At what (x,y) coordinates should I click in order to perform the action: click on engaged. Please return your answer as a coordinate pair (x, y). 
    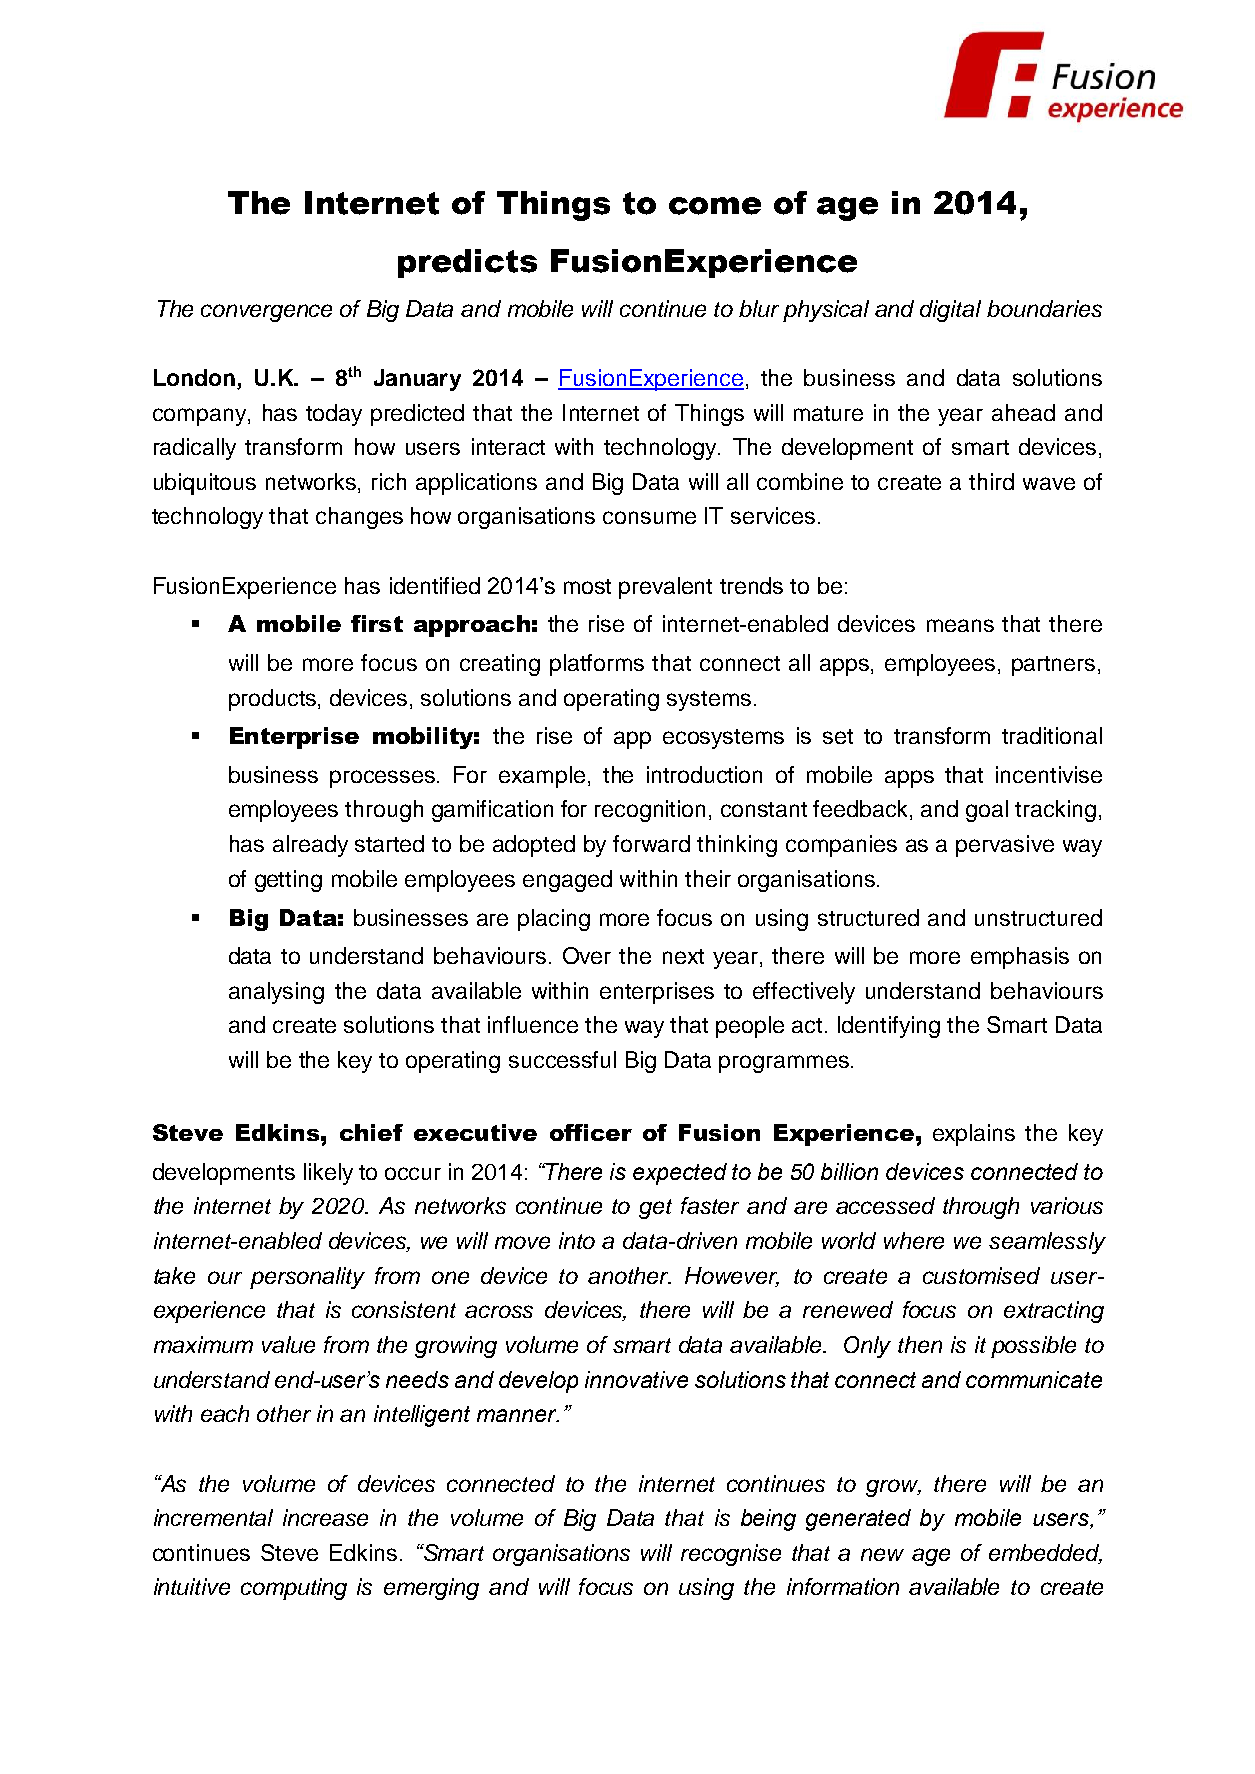
    Looking at the image, I should click on (567, 881).
